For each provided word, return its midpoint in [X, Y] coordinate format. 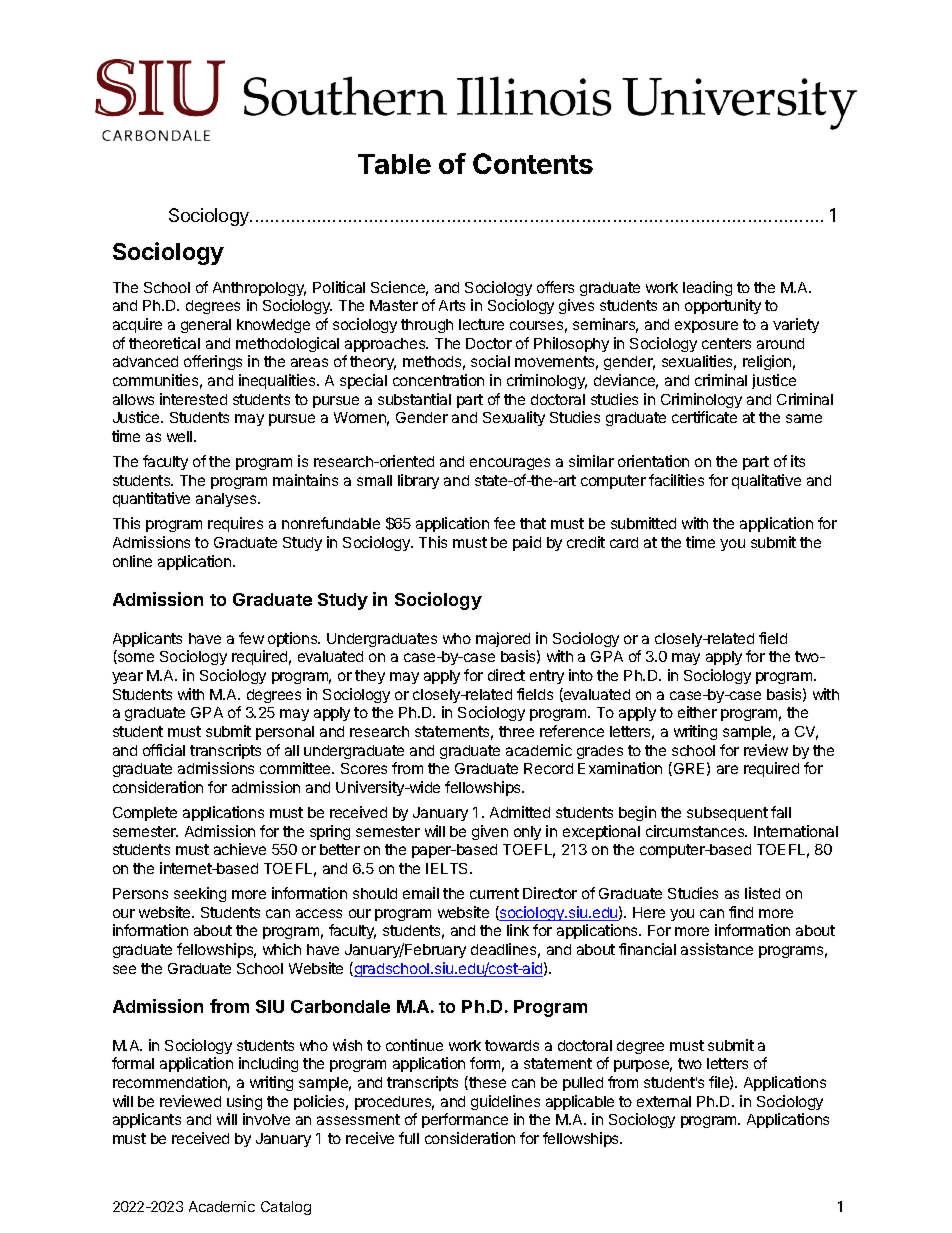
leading [707, 288]
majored [503, 639]
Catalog [286, 1208]
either [697, 712]
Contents [533, 163]
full [409, 1138]
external [664, 1101]
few [251, 638]
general [206, 326]
